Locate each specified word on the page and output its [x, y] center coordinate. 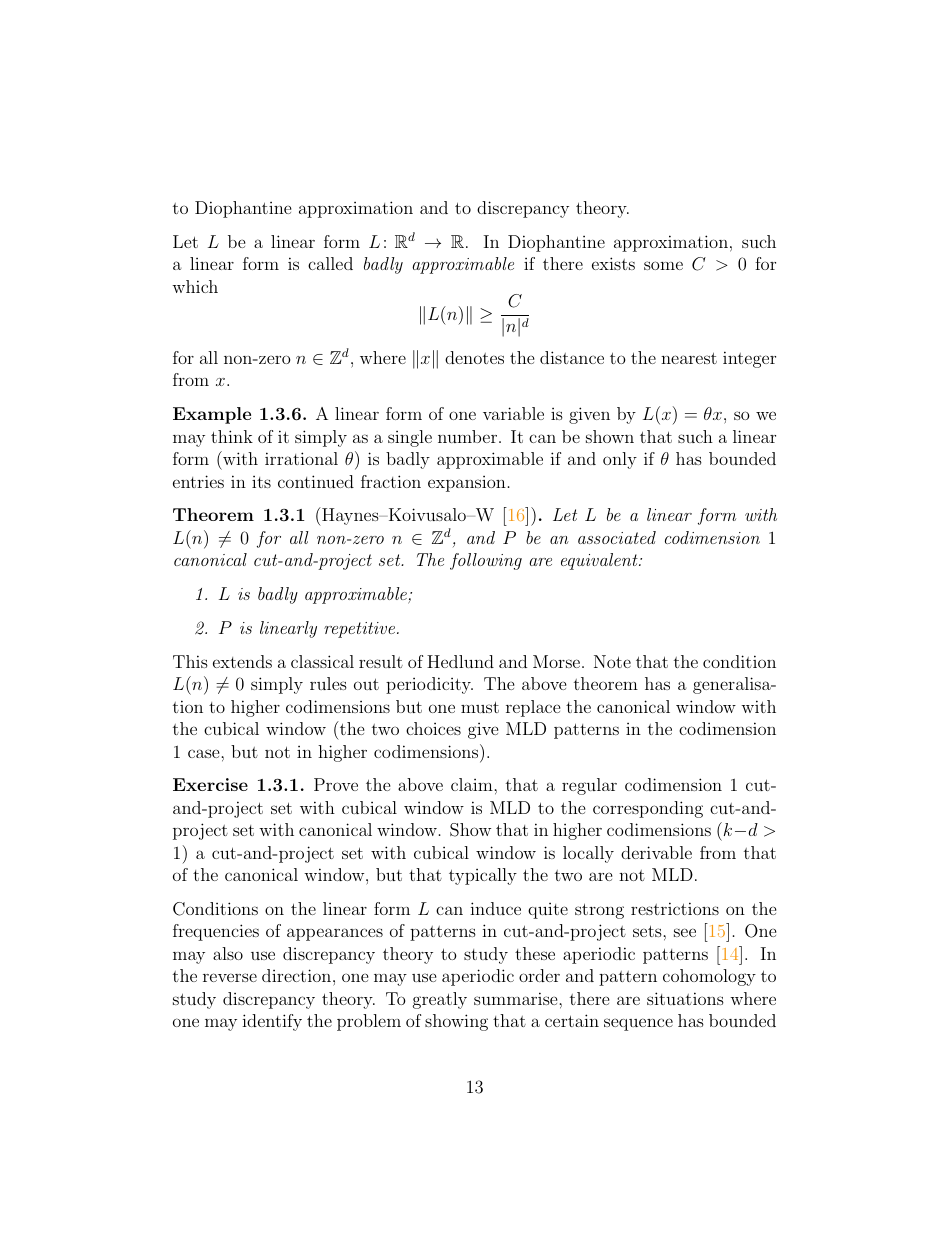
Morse [556, 661]
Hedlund [460, 661]
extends [242, 661]
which [195, 286]
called [330, 263]
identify [272, 1022]
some [663, 265]
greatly [440, 1000]
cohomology [709, 977]
